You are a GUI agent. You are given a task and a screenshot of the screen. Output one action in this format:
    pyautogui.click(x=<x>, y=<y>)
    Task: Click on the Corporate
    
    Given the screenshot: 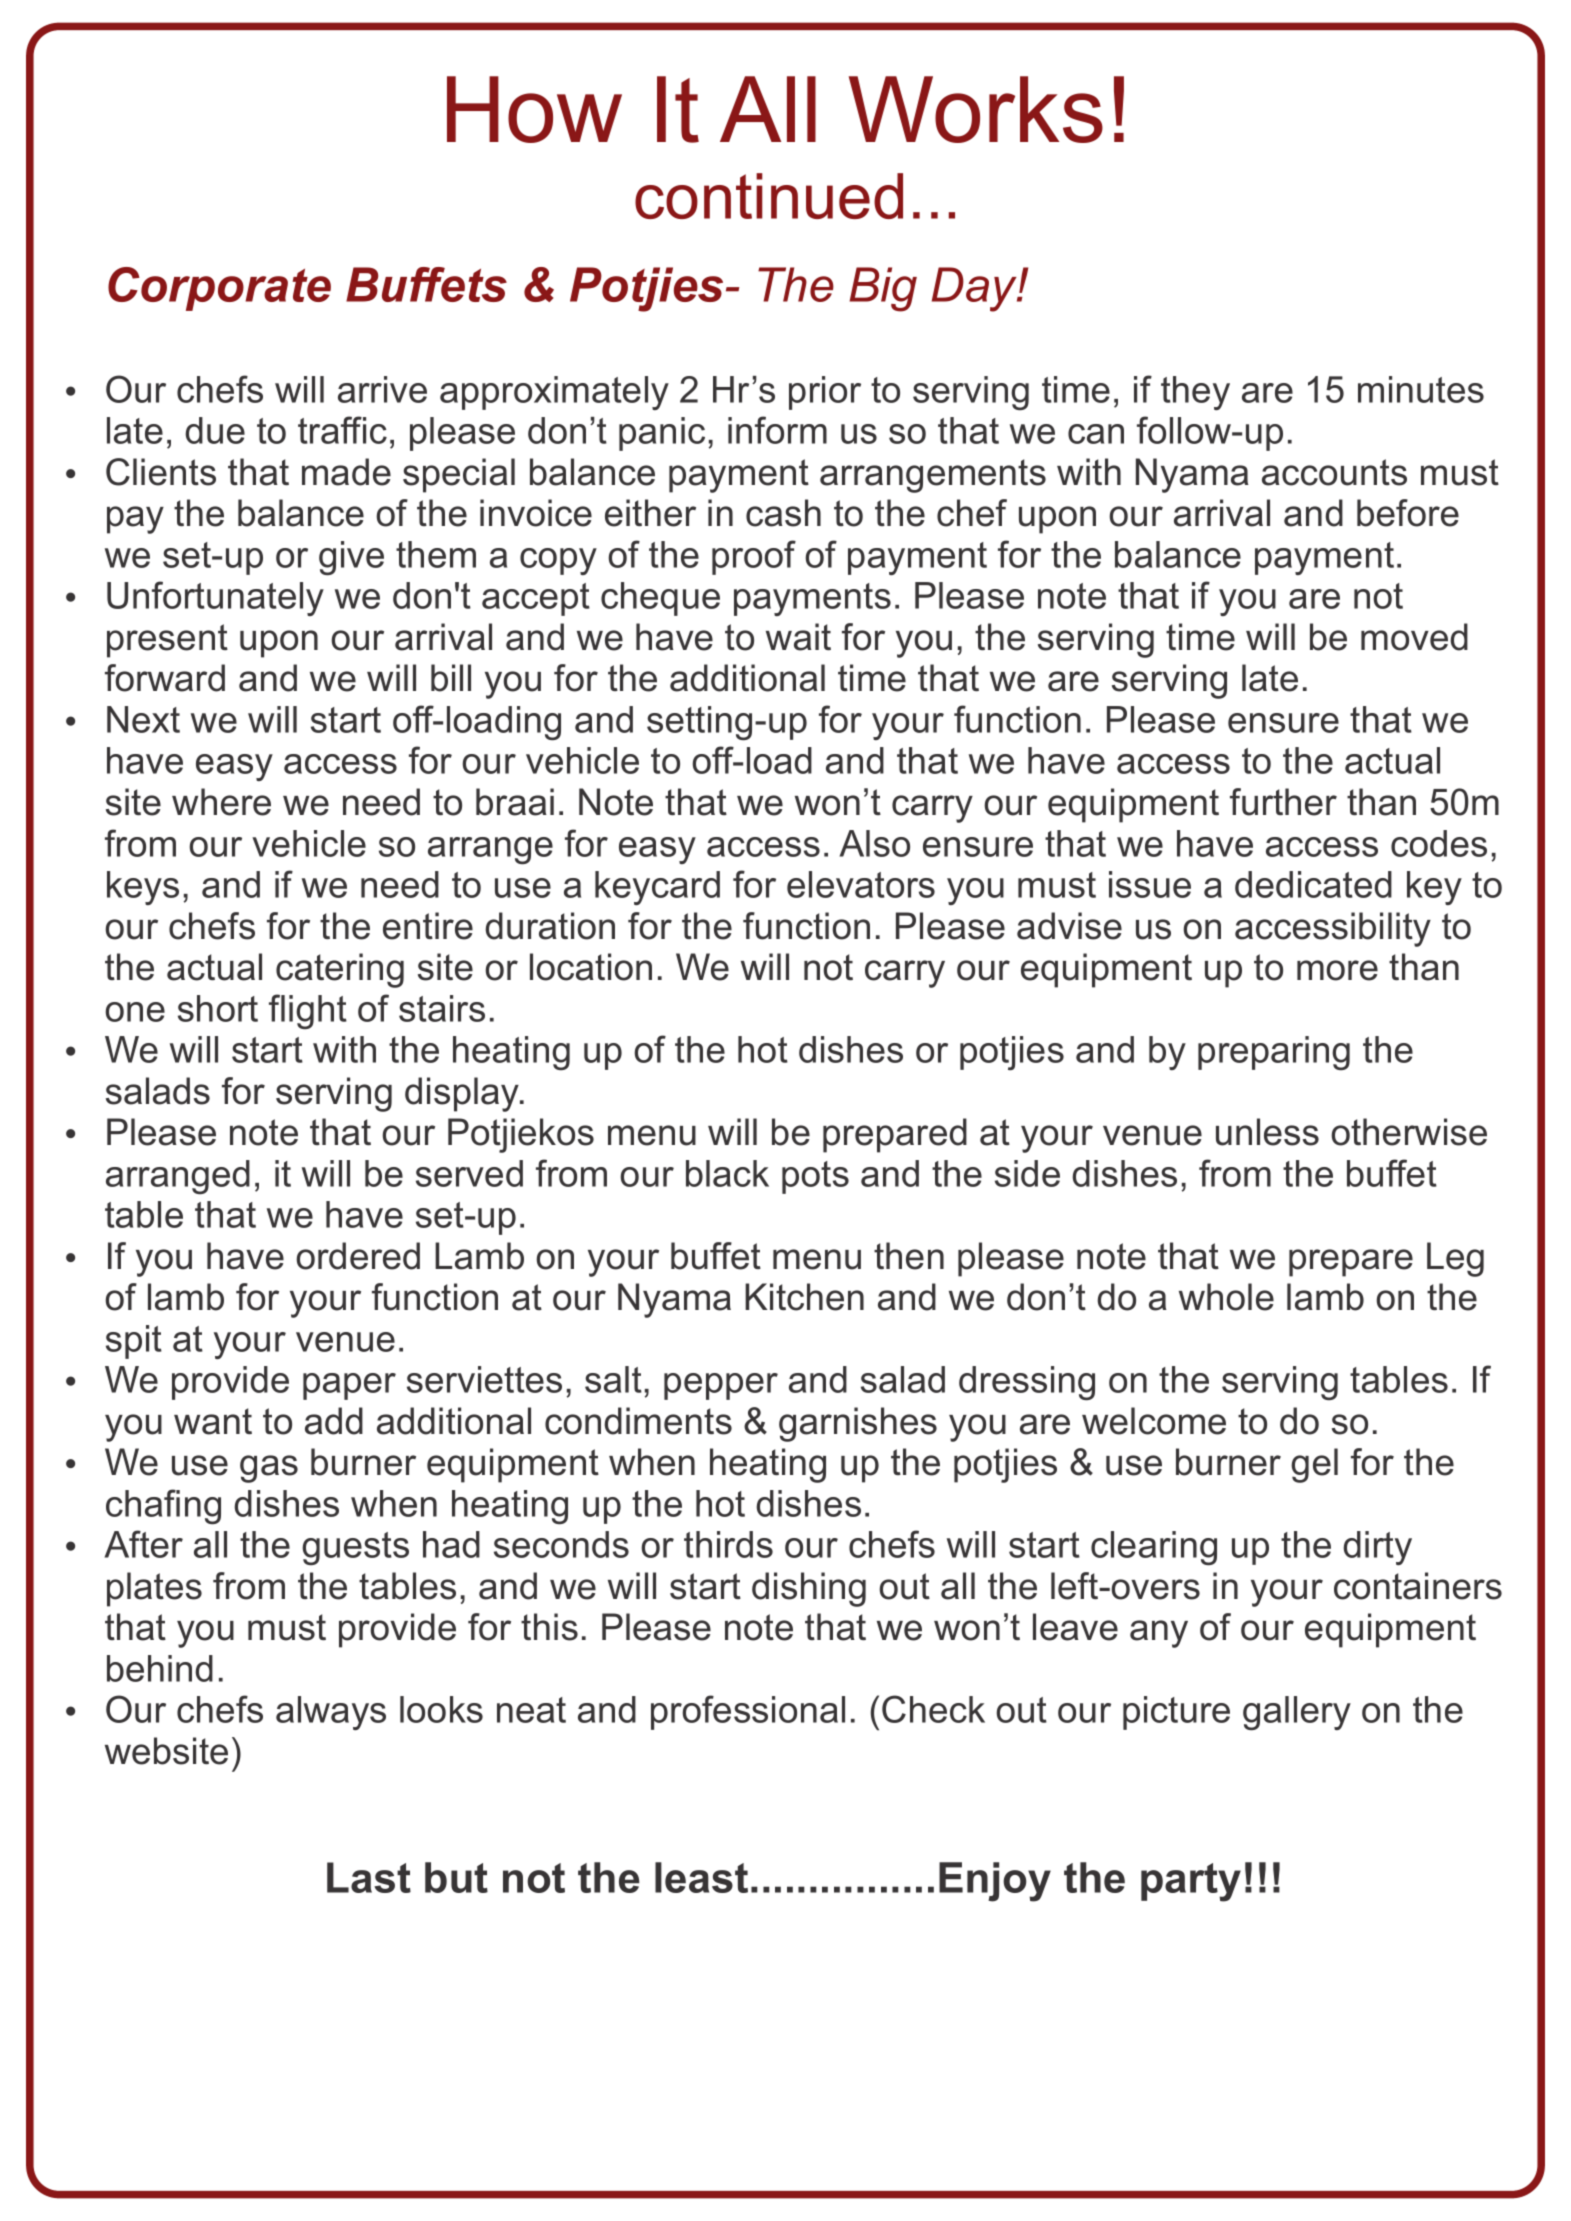 What is the action you would take?
    pyautogui.click(x=219, y=289)
